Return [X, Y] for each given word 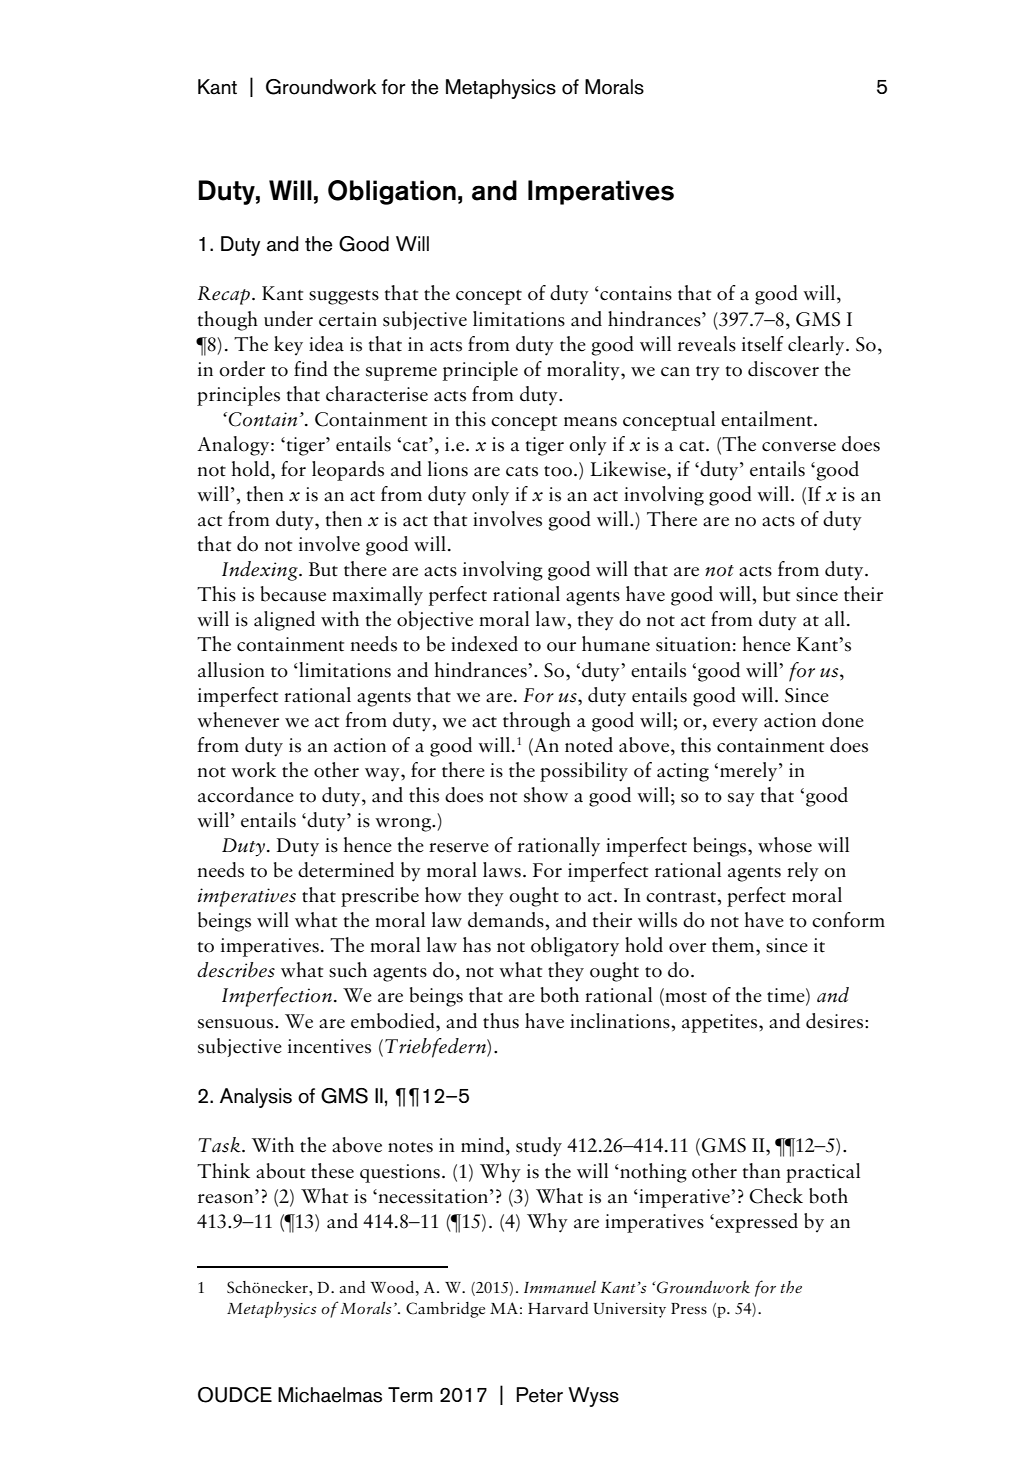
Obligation [392, 192]
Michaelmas [330, 1395]
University [630, 1310]
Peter [539, 1395]
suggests [344, 297]
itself [763, 344]
